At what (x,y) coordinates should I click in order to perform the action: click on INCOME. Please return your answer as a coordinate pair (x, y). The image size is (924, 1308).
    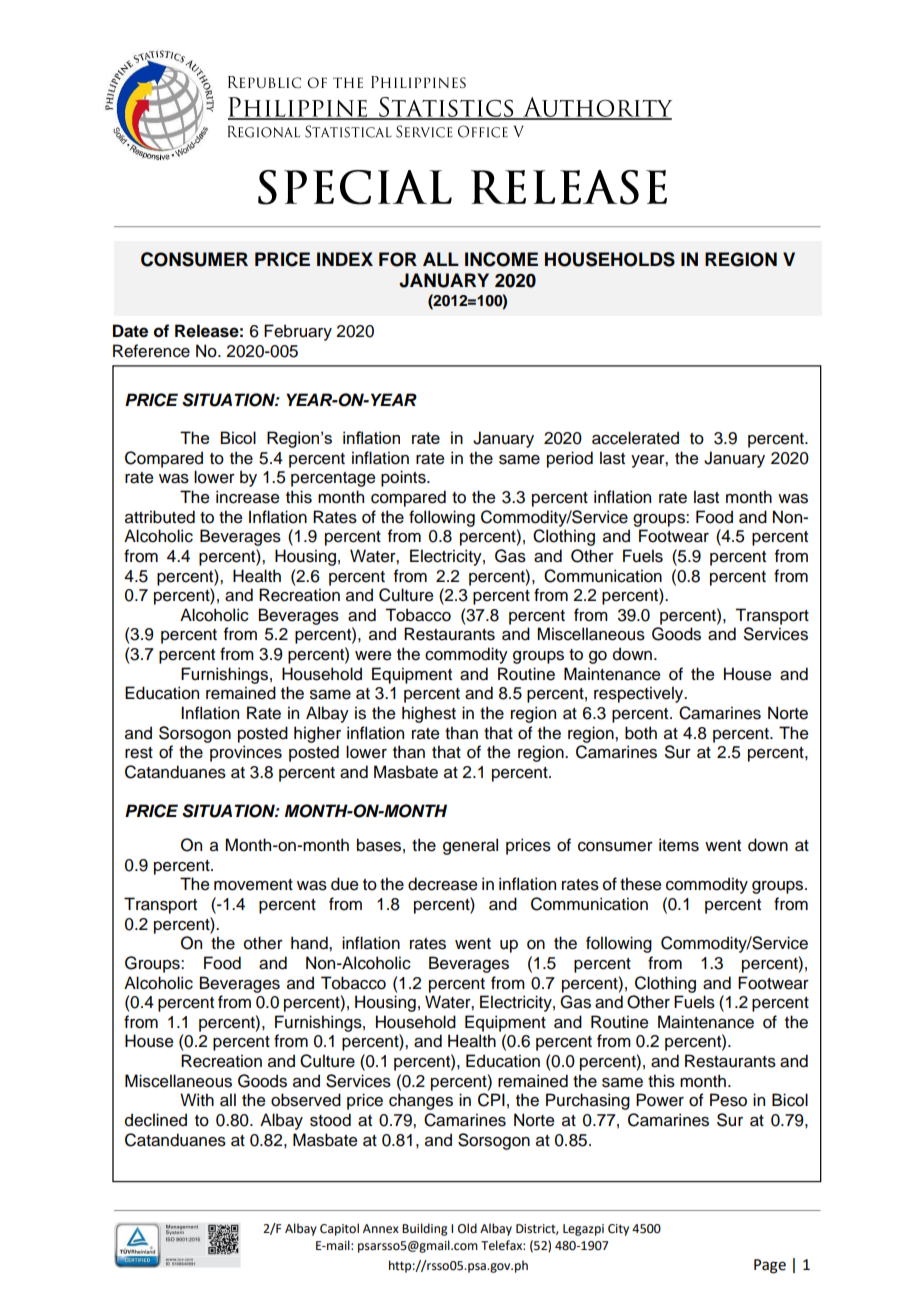
    Looking at the image, I should click on (501, 259).
